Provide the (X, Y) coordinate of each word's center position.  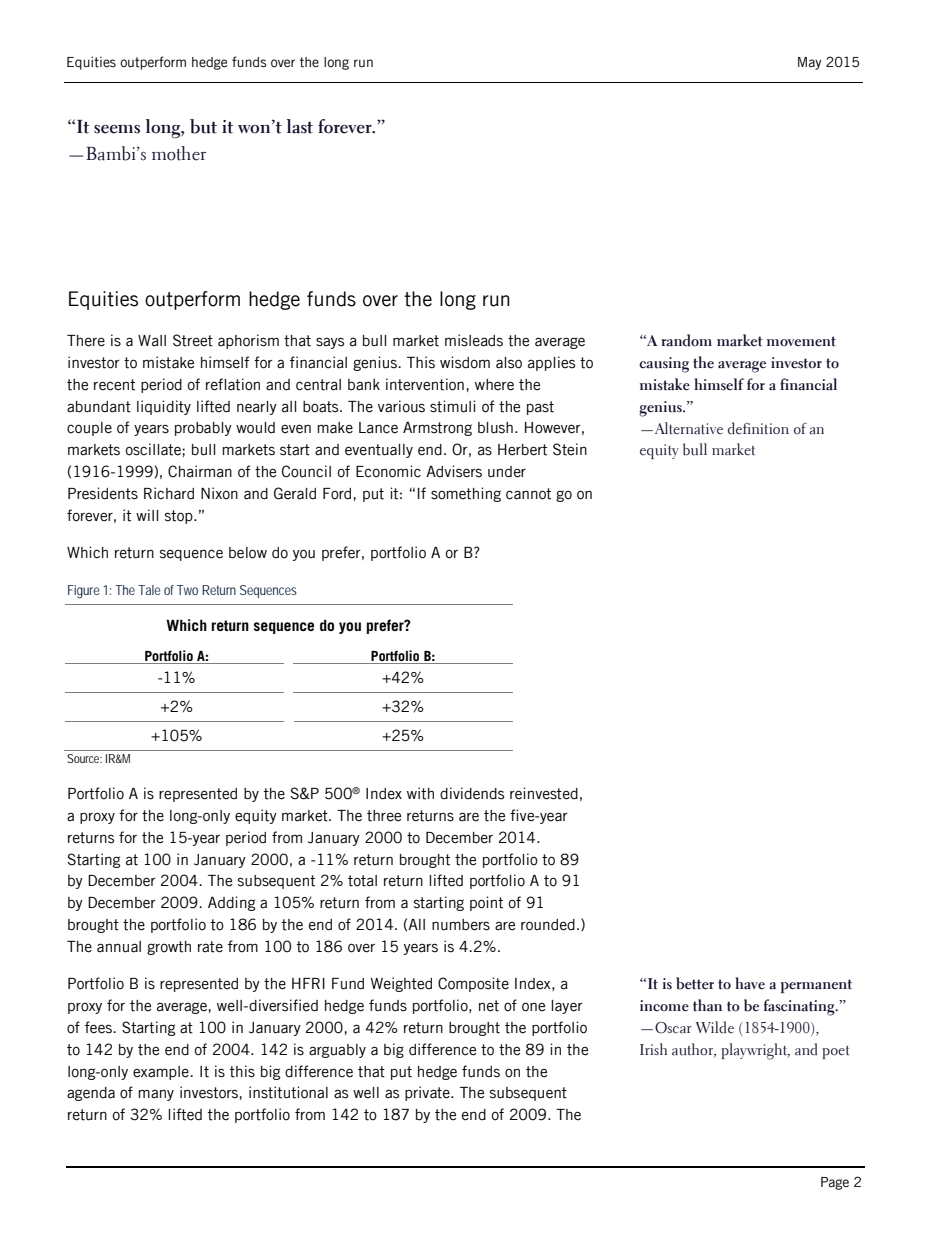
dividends (472, 793)
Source (84, 758)
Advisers (454, 471)
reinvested (544, 793)
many (156, 1095)
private (428, 1093)
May (810, 63)
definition (758, 428)
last (299, 126)
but (203, 126)
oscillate (154, 449)
